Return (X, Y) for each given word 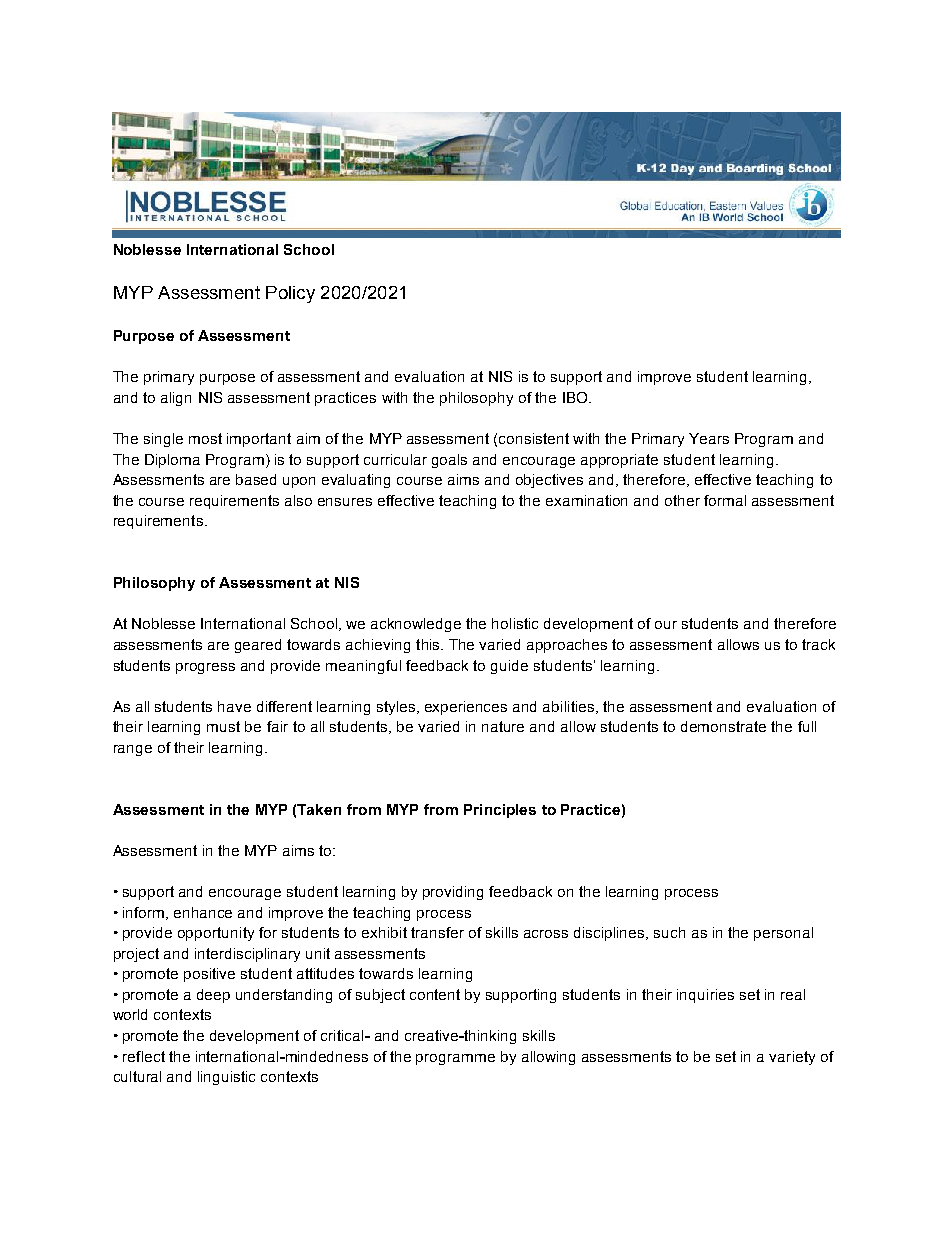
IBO (576, 397)
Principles (500, 811)
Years (709, 438)
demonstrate (723, 726)
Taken (319, 809)
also (298, 500)
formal (725, 500)
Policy (290, 294)
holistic (515, 623)
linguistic (226, 1078)
